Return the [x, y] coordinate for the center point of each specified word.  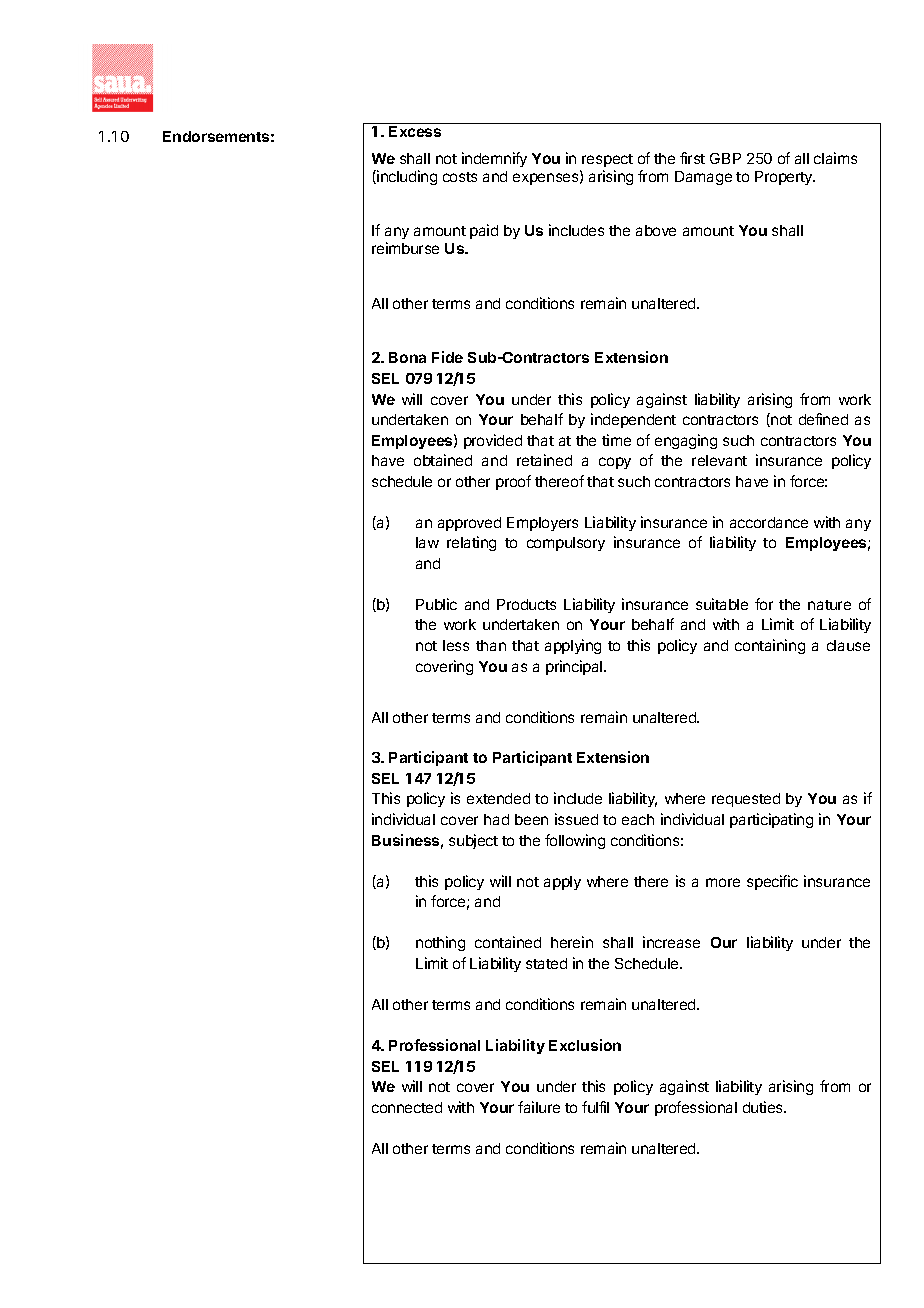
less [456, 645]
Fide [447, 357]
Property [785, 178]
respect [607, 160]
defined [823, 419]
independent [633, 420]
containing [770, 646]
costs [460, 177]
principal [575, 667]
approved [469, 524]
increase [671, 942]
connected [407, 1107]
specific [772, 882]
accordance [769, 522]
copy [615, 463]
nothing [440, 943]
